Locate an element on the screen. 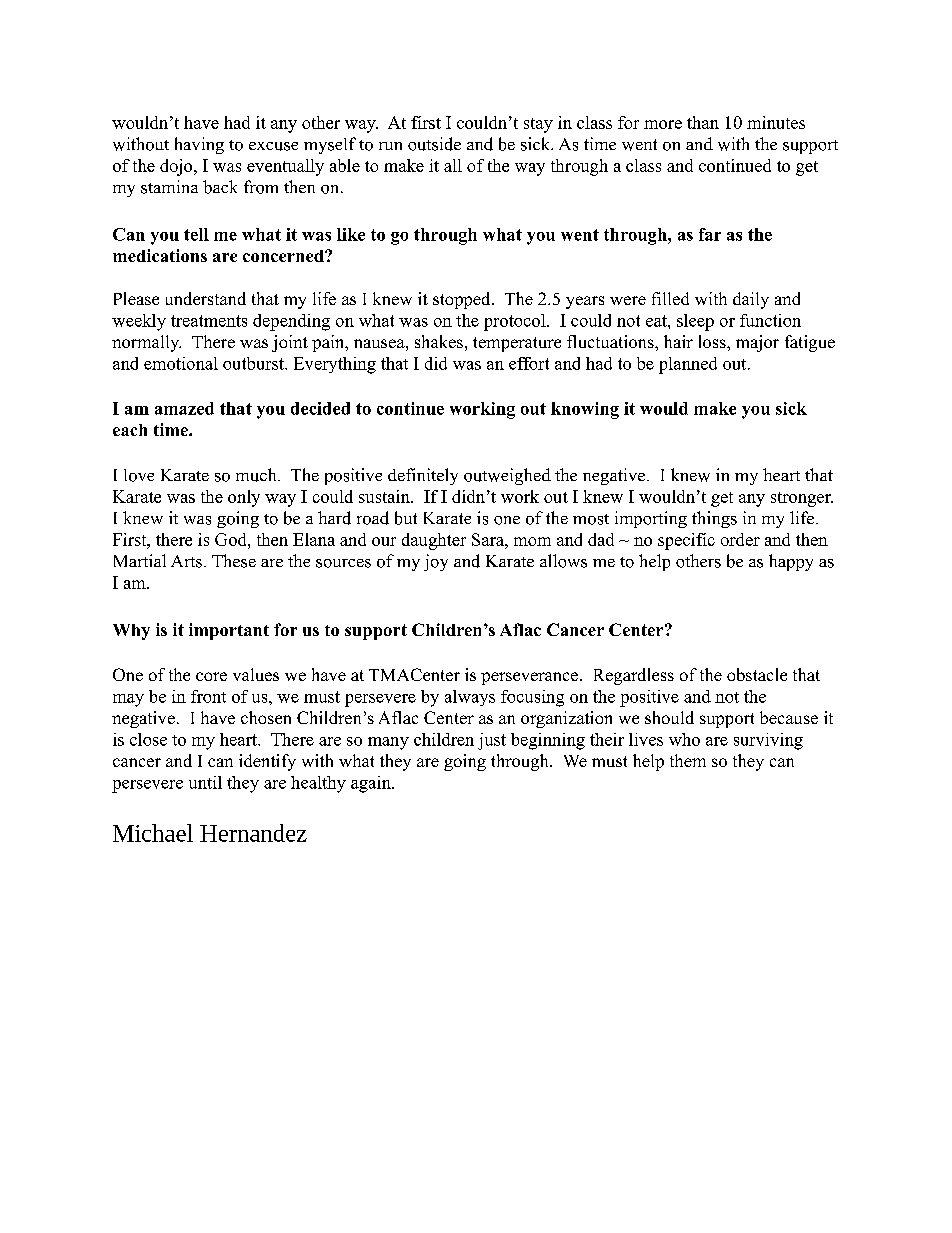 This screenshot has width=952, height=1233. outside is located at coordinates (434, 144).
